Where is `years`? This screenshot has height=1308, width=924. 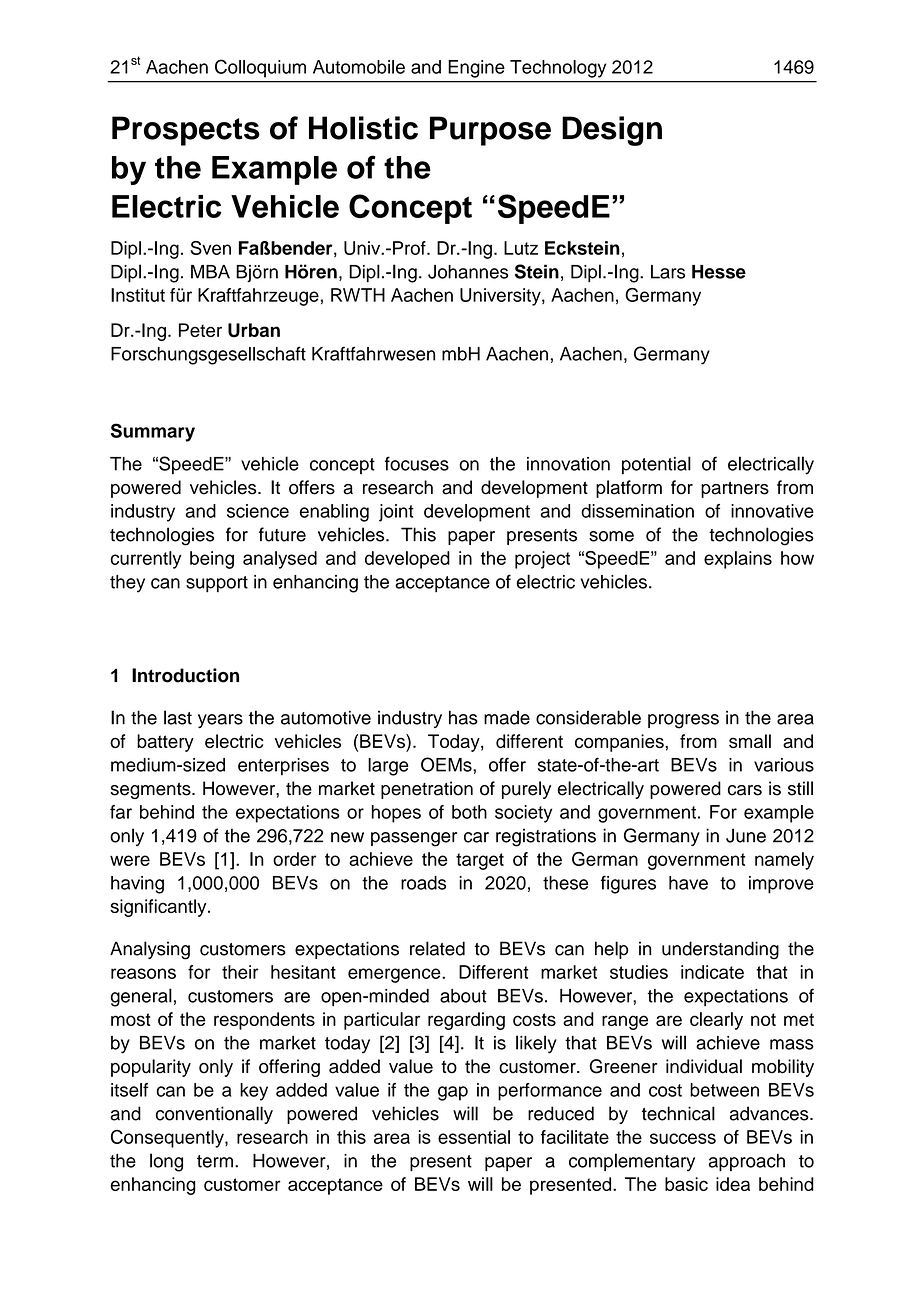
years is located at coordinates (220, 721).
